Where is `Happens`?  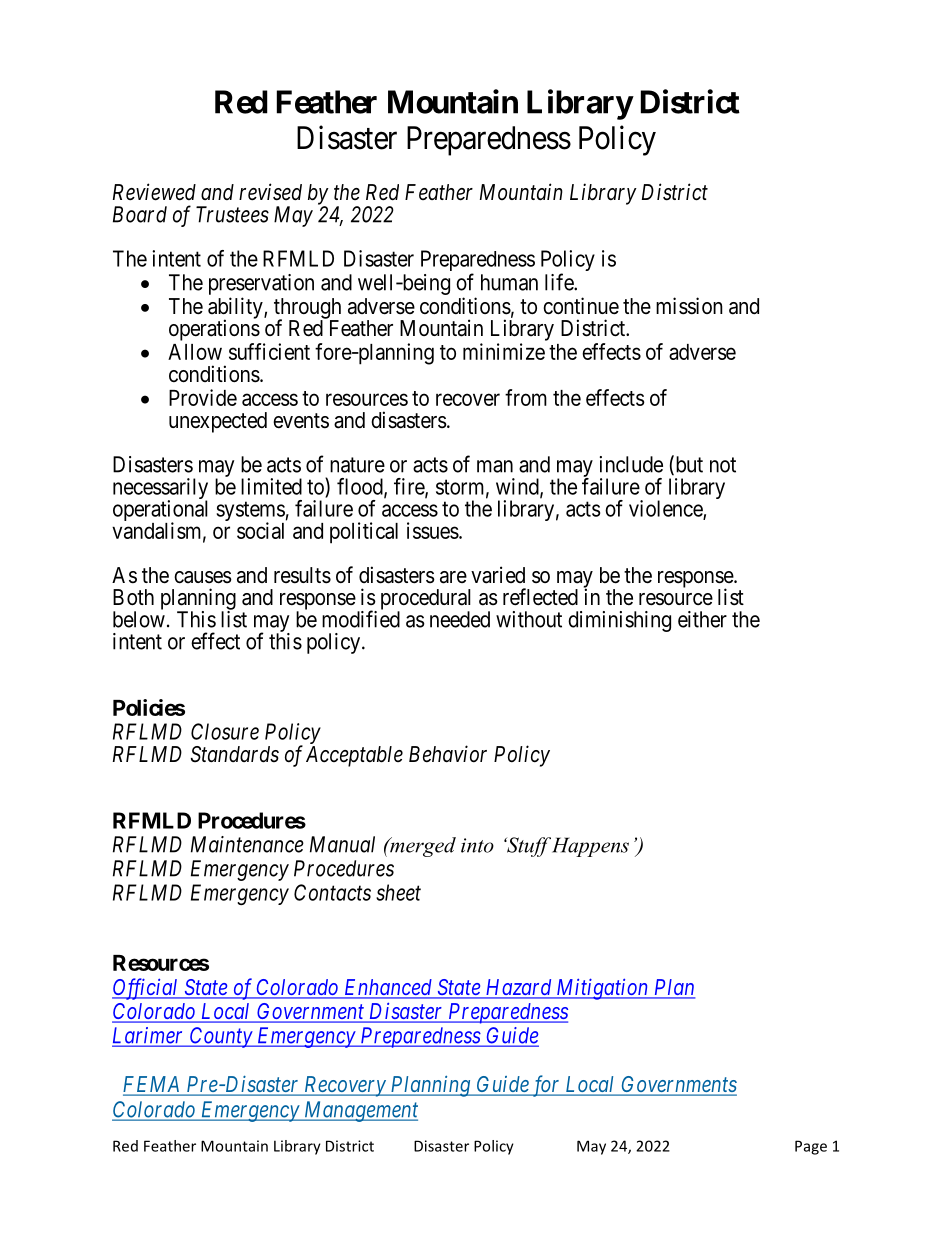 Happens is located at coordinates (589, 847).
